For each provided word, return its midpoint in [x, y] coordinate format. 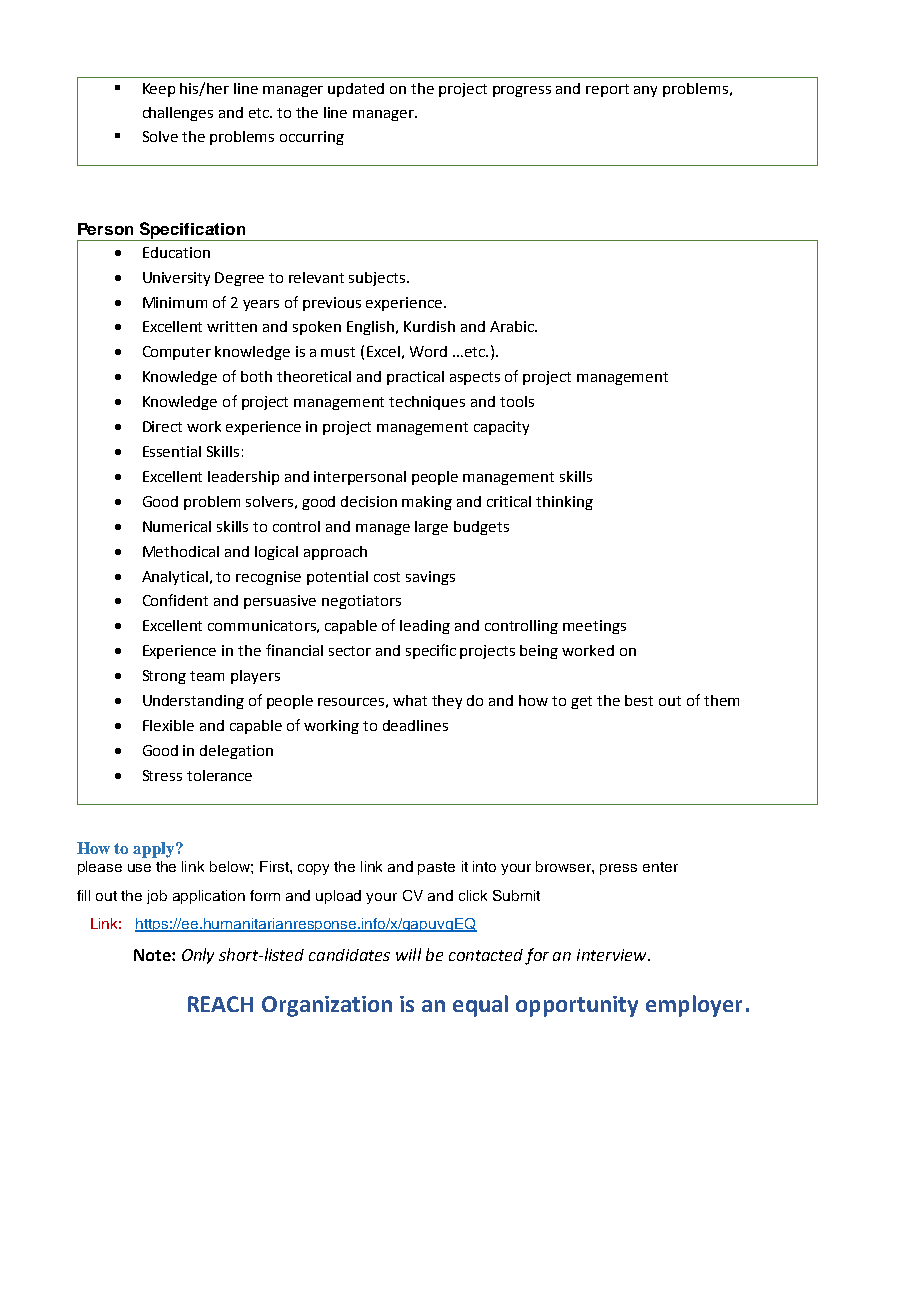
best [639, 700]
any [645, 91]
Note [153, 955]
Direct [162, 426]
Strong [164, 677]
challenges [178, 114]
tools [517, 401]
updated [356, 90]
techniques [427, 403]
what [410, 700]
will [408, 954]
